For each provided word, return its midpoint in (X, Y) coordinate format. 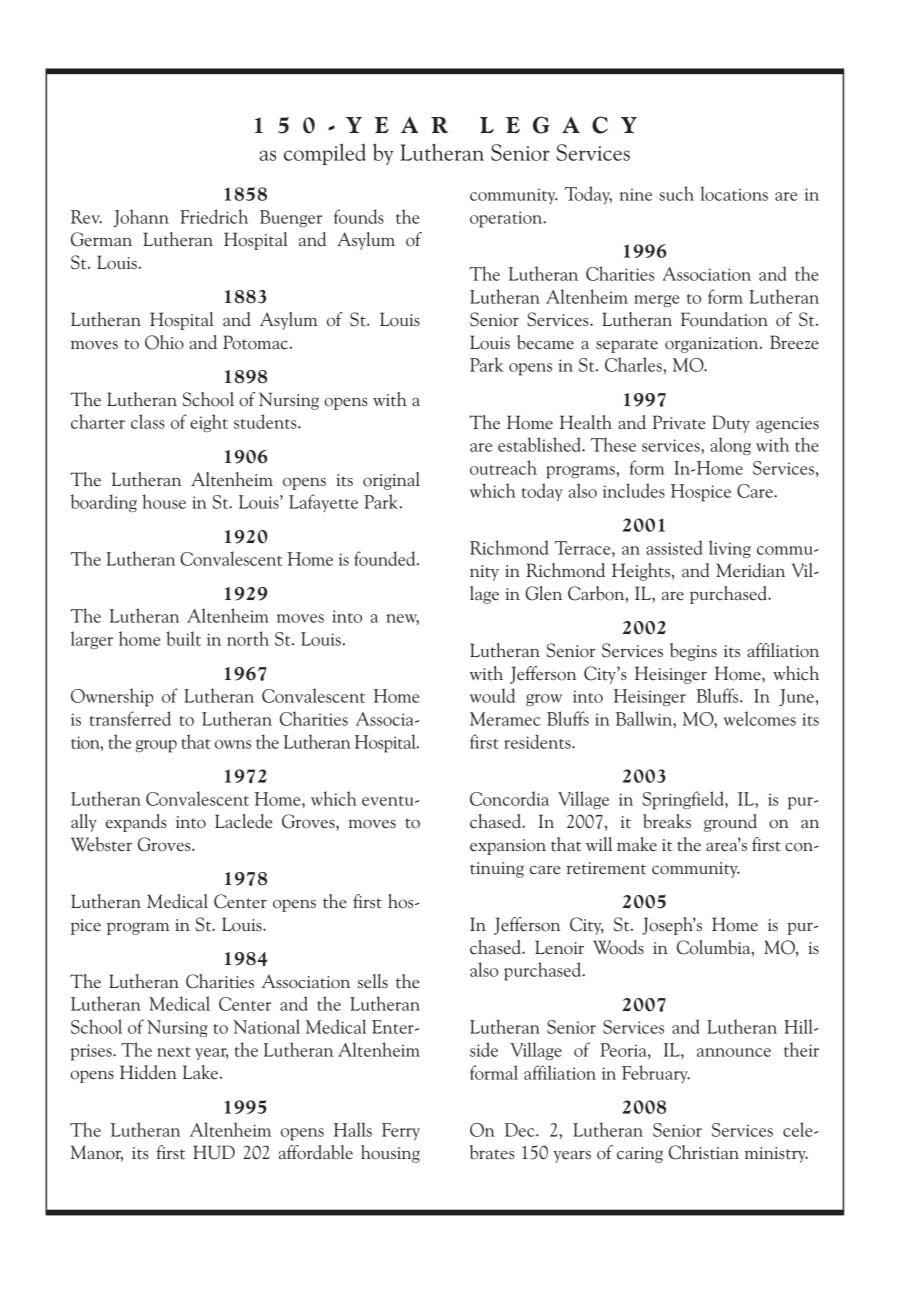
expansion (508, 847)
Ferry (401, 1131)
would (492, 695)
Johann (141, 218)
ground (730, 823)
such (676, 193)
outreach (503, 467)
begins (693, 652)
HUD (214, 1152)
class (148, 421)
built (183, 638)
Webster (101, 844)
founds (359, 216)
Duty (731, 424)
